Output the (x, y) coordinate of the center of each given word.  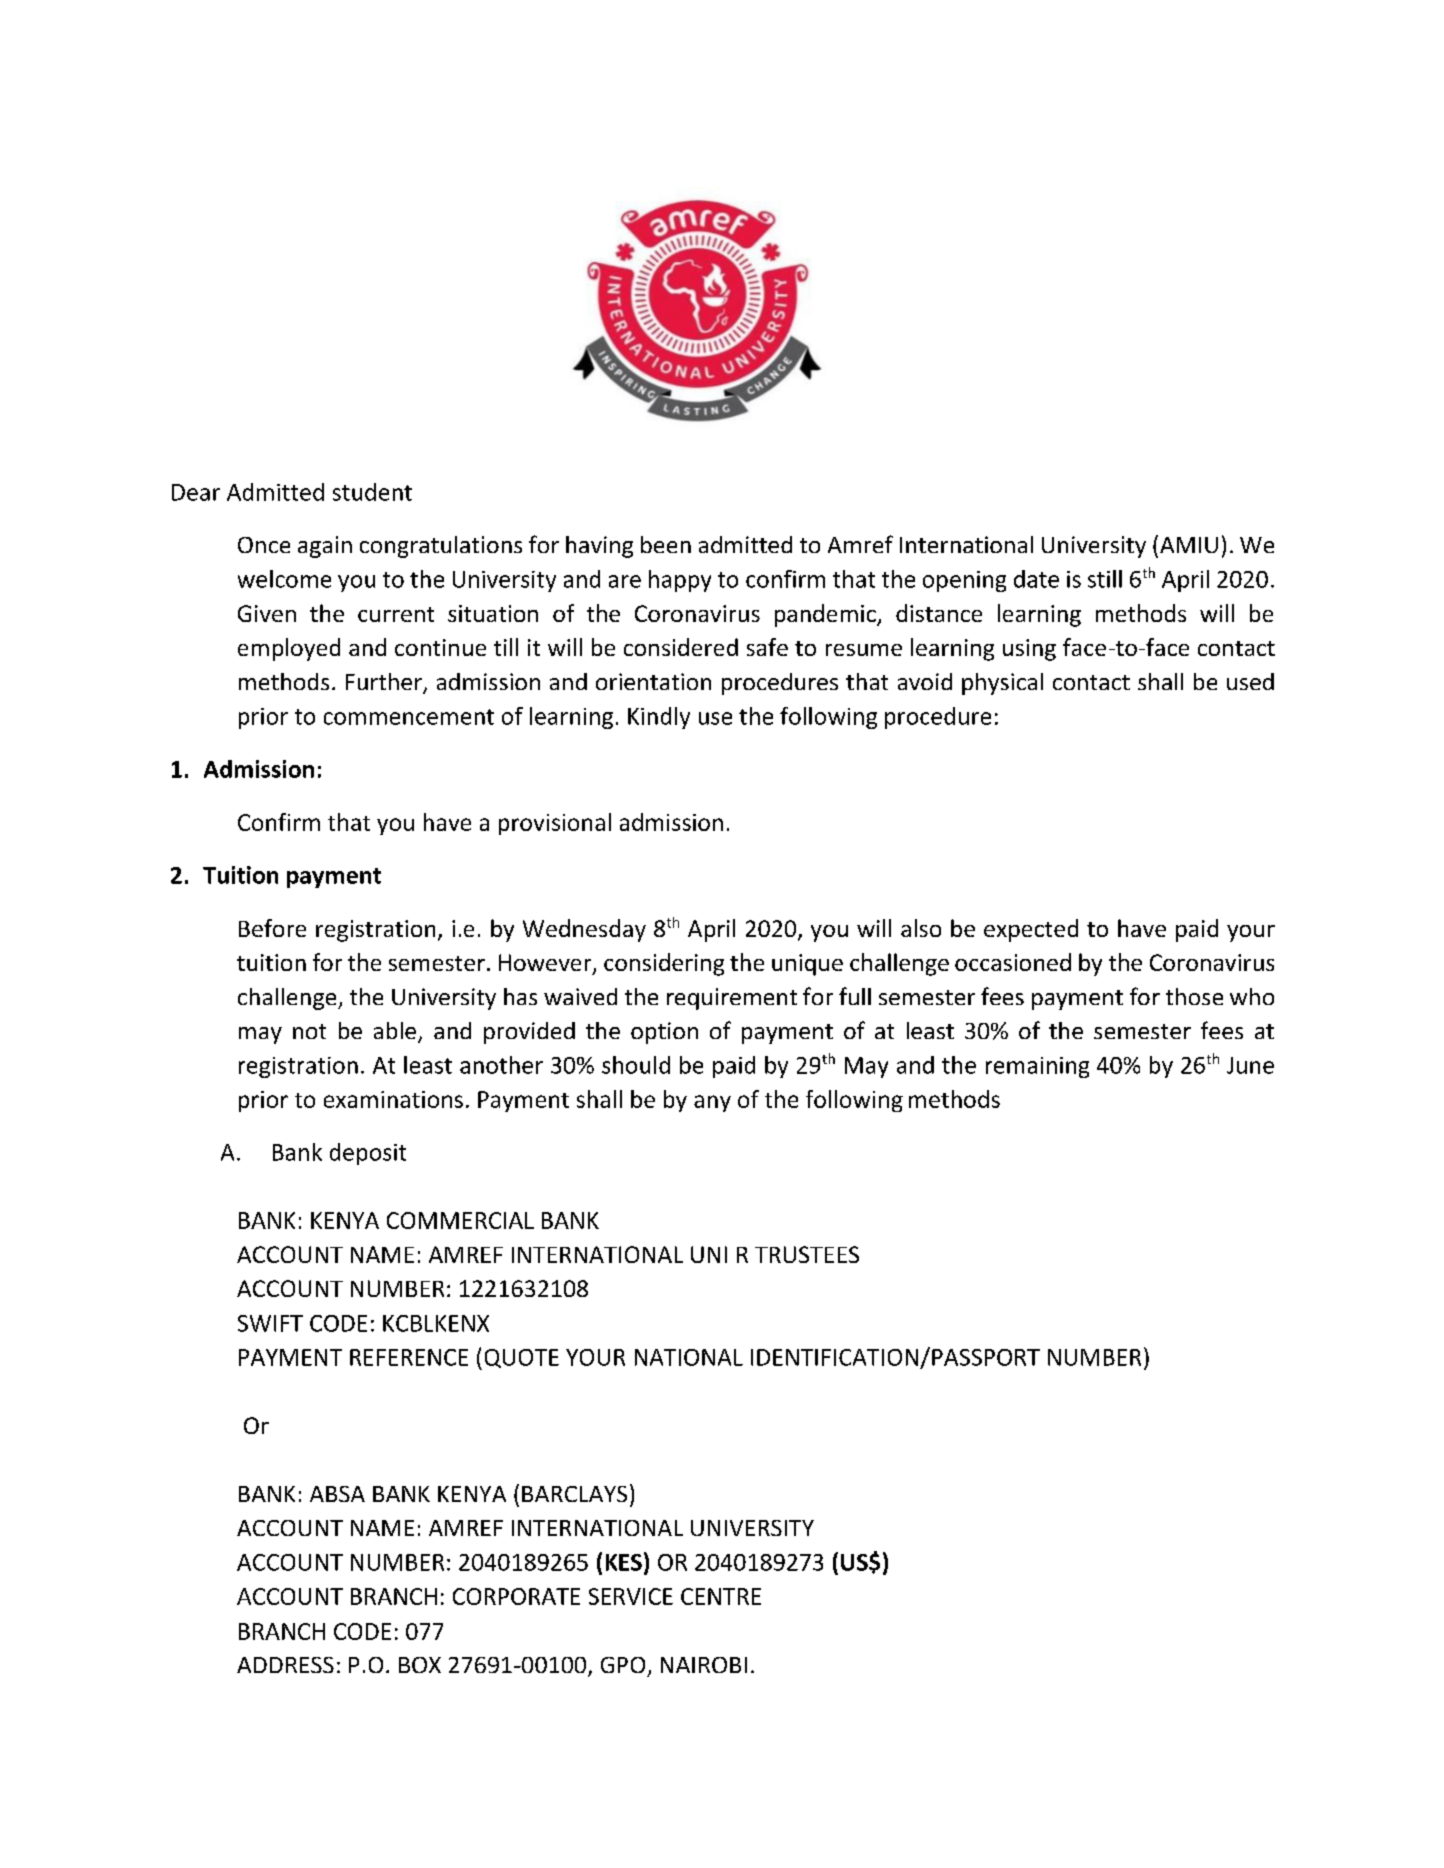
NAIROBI (704, 1665)
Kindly (659, 718)
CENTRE (721, 1596)
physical (1002, 684)
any (712, 1103)
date (1036, 579)
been (666, 544)
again (325, 547)
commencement (409, 717)
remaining (1037, 1067)
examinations (393, 1099)
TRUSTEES (807, 1254)
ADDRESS (285, 1665)
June (1250, 1065)
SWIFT (270, 1323)
